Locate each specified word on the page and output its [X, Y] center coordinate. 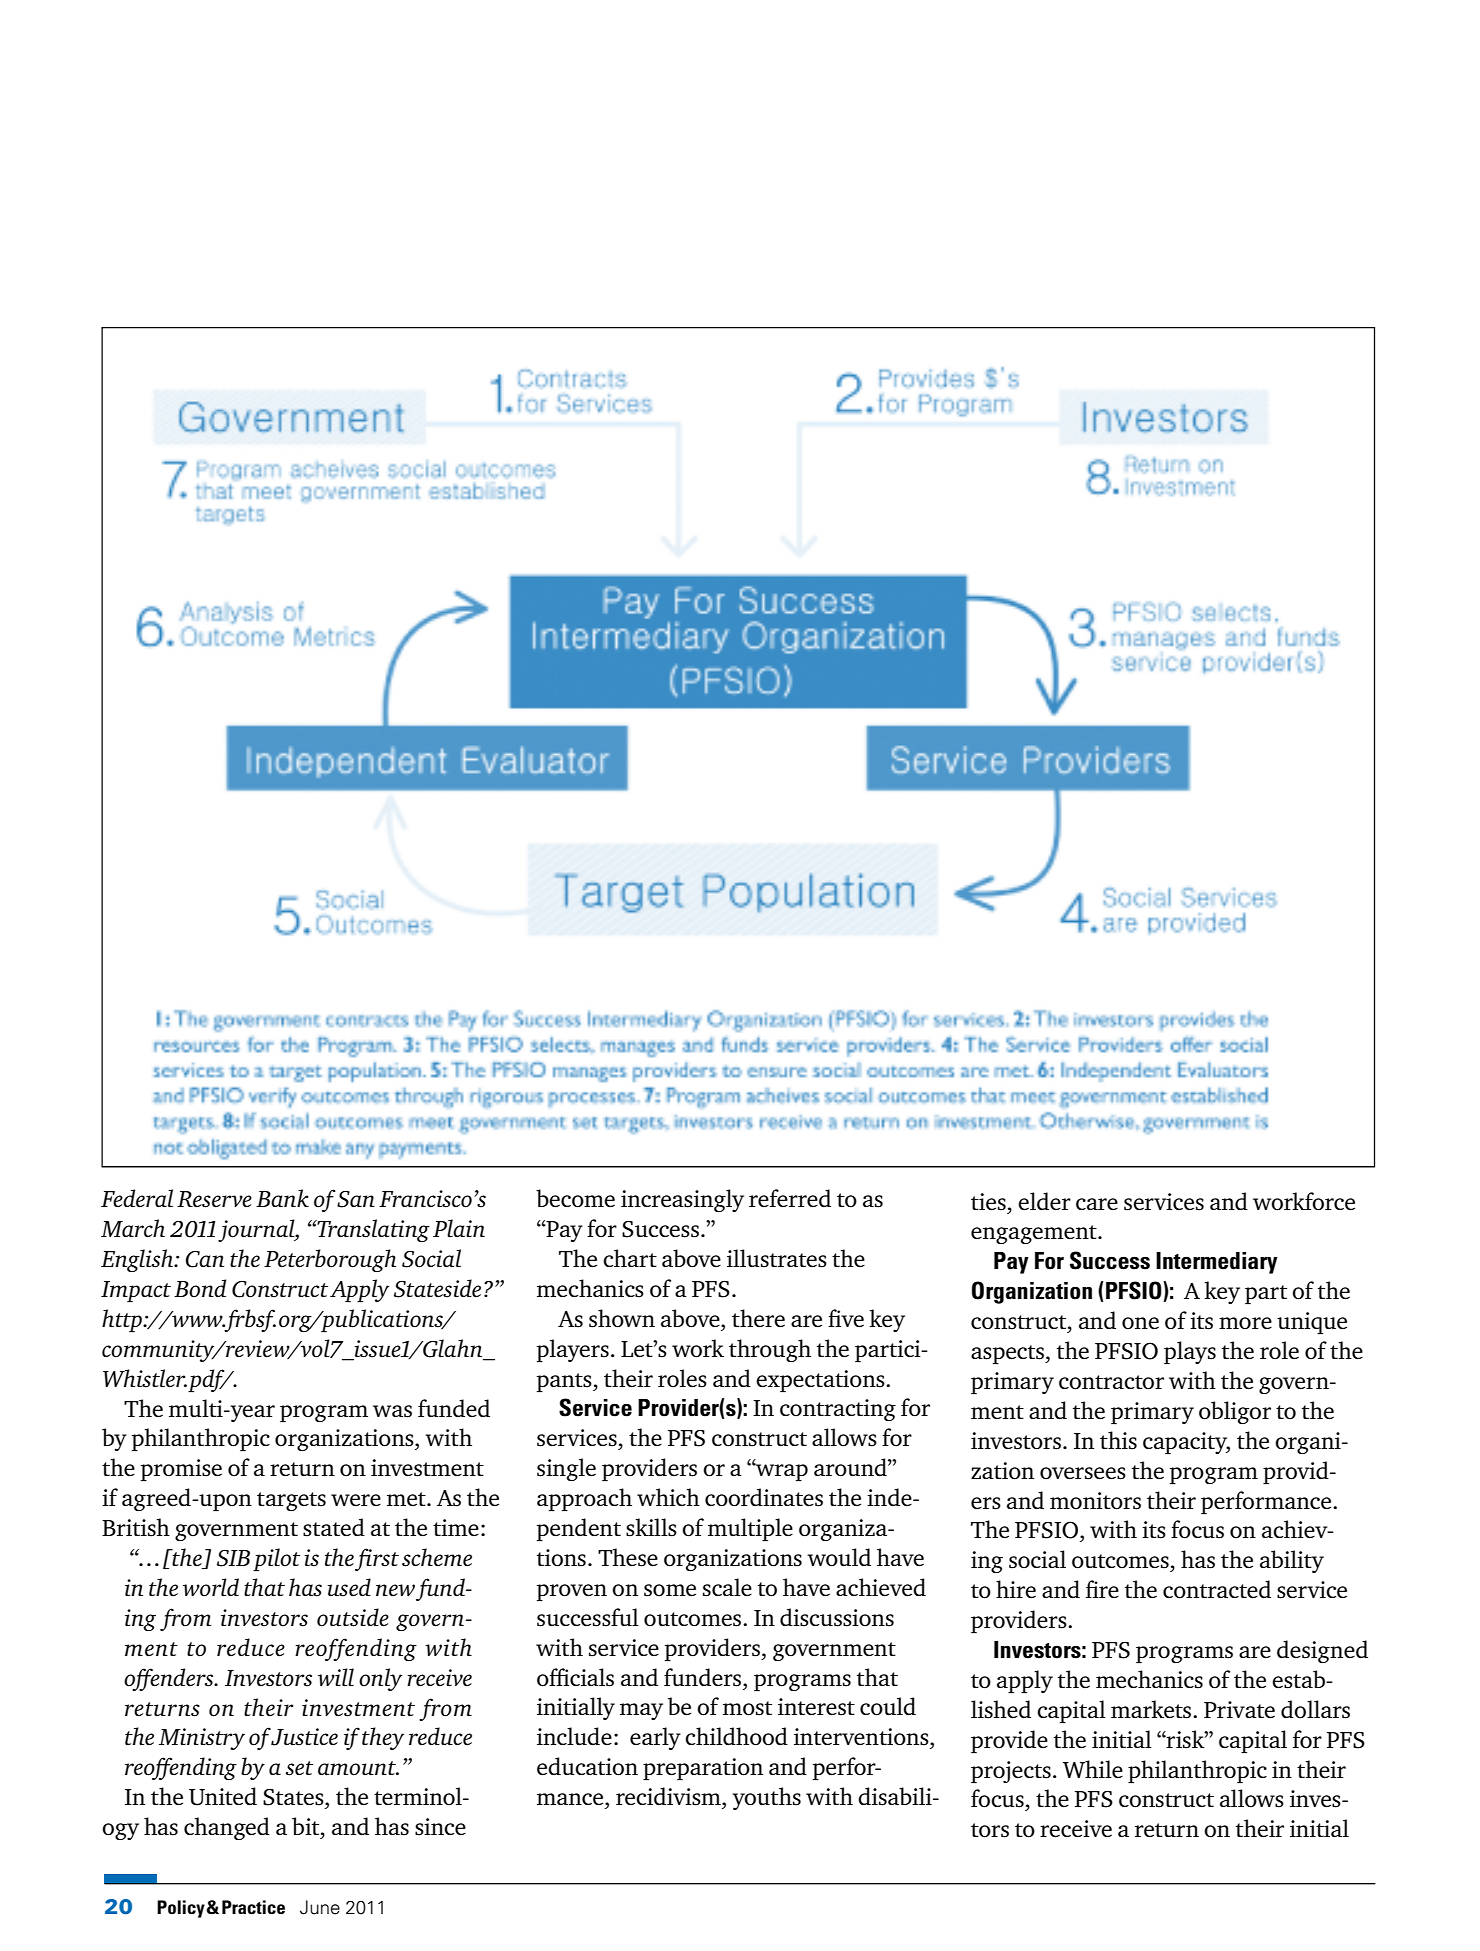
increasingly [682, 1200]
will [336, 1677]
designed [1322, 1651]
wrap [781, 1472]
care [1097, 1204]
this [1118, 1440]
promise [181, 1470]
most [747, 1708]
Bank [282, 1198]
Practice [253, 1907]
